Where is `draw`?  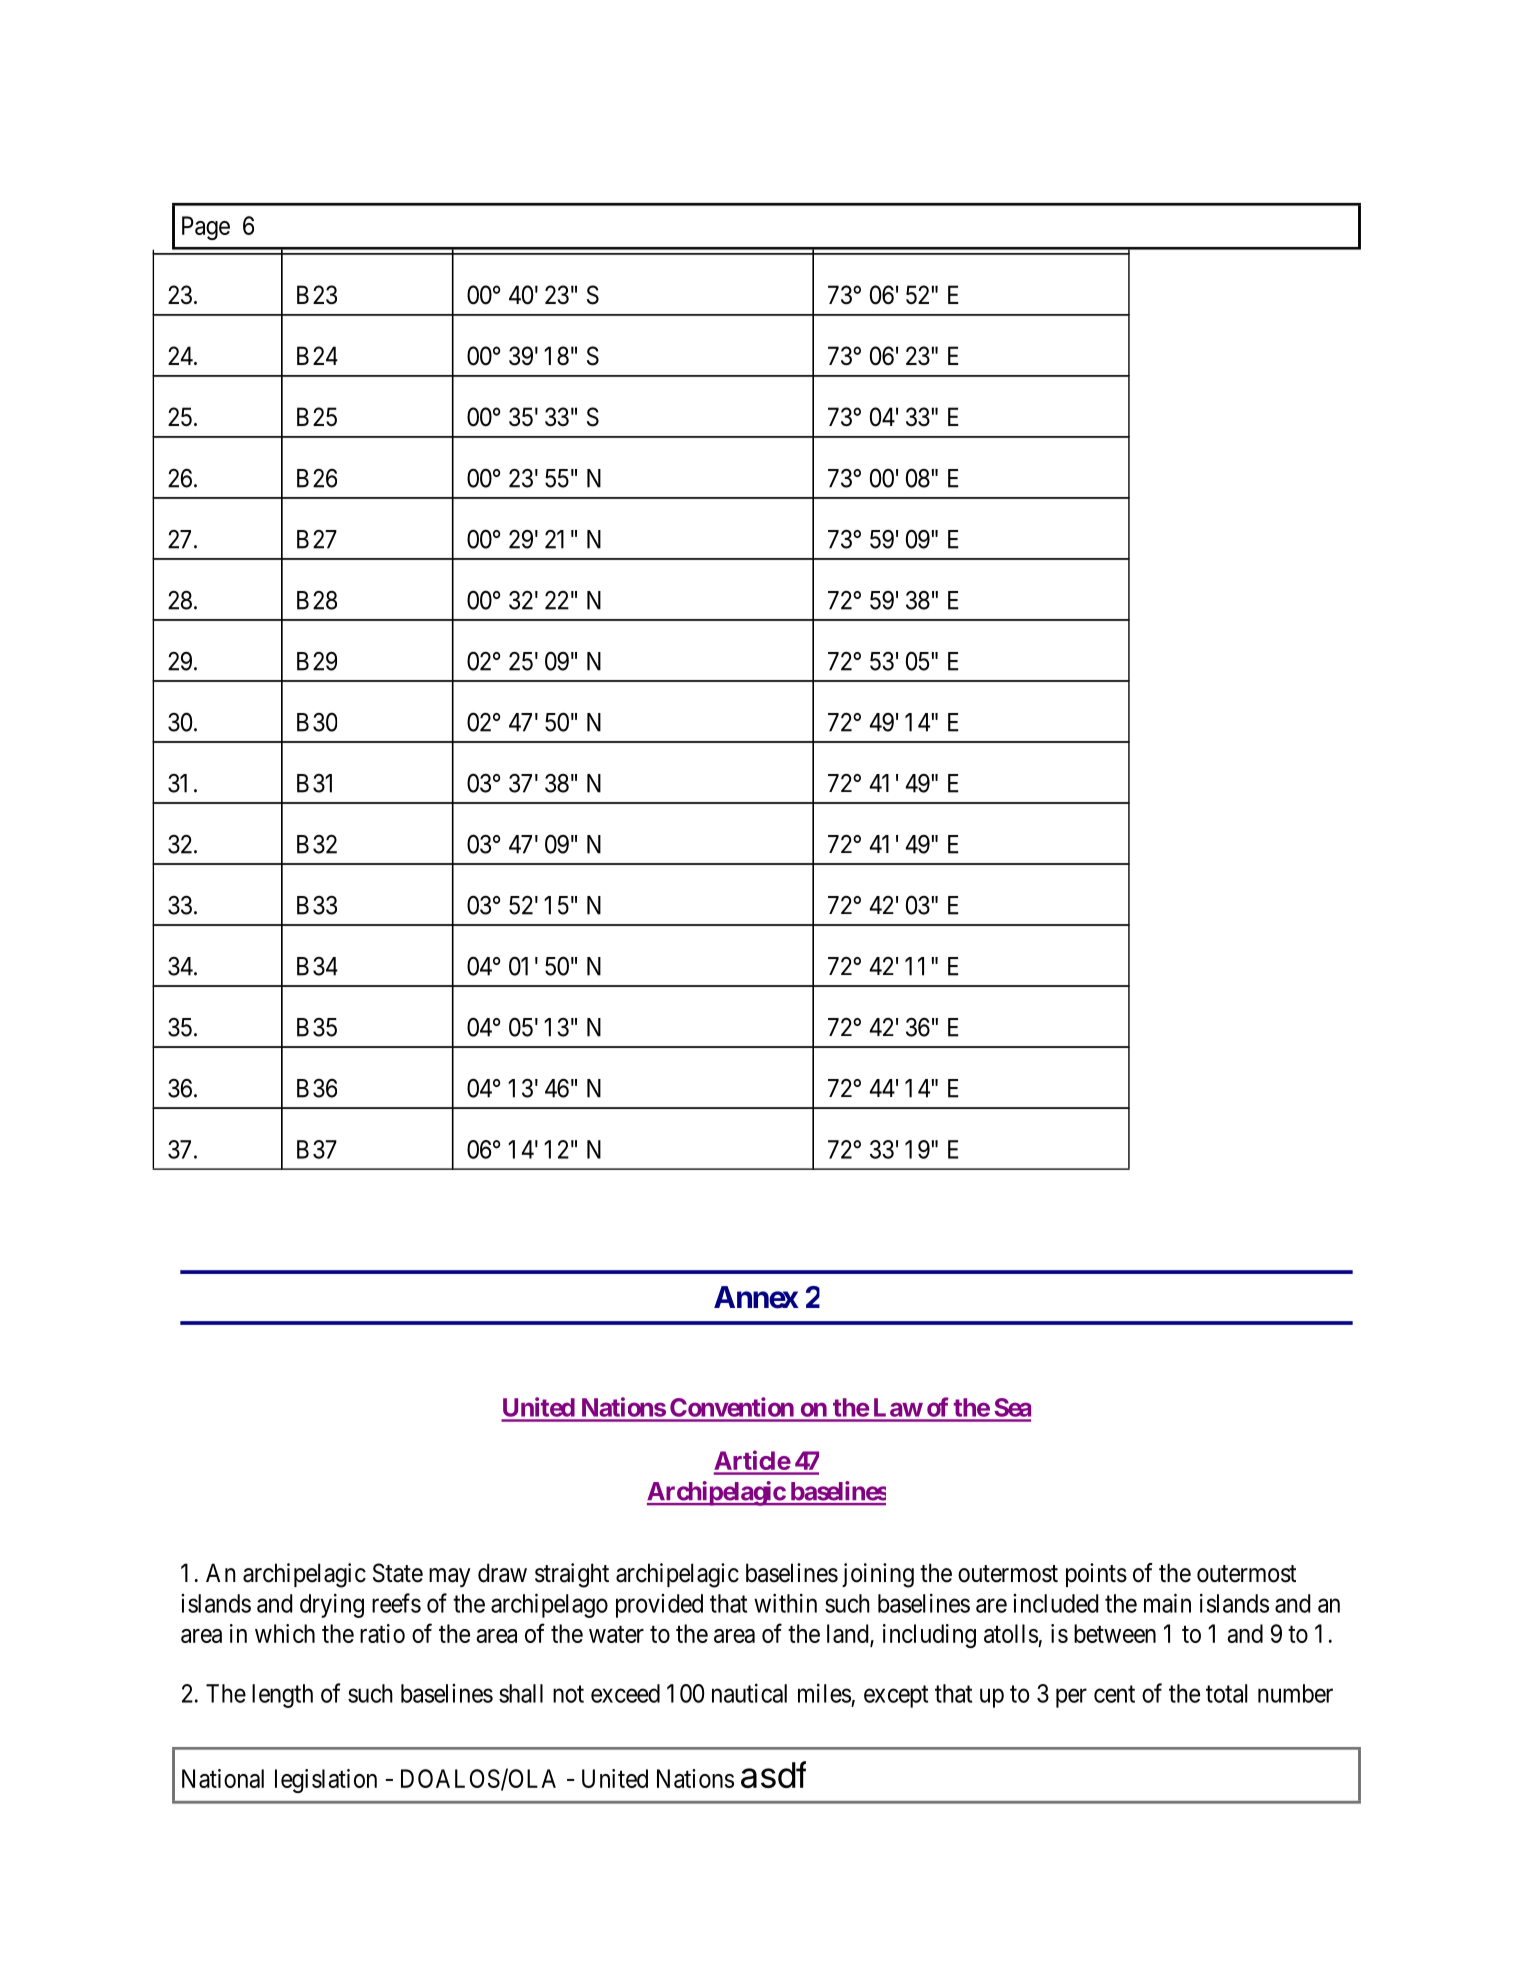
draw is located at coordinates (502, 1573).
